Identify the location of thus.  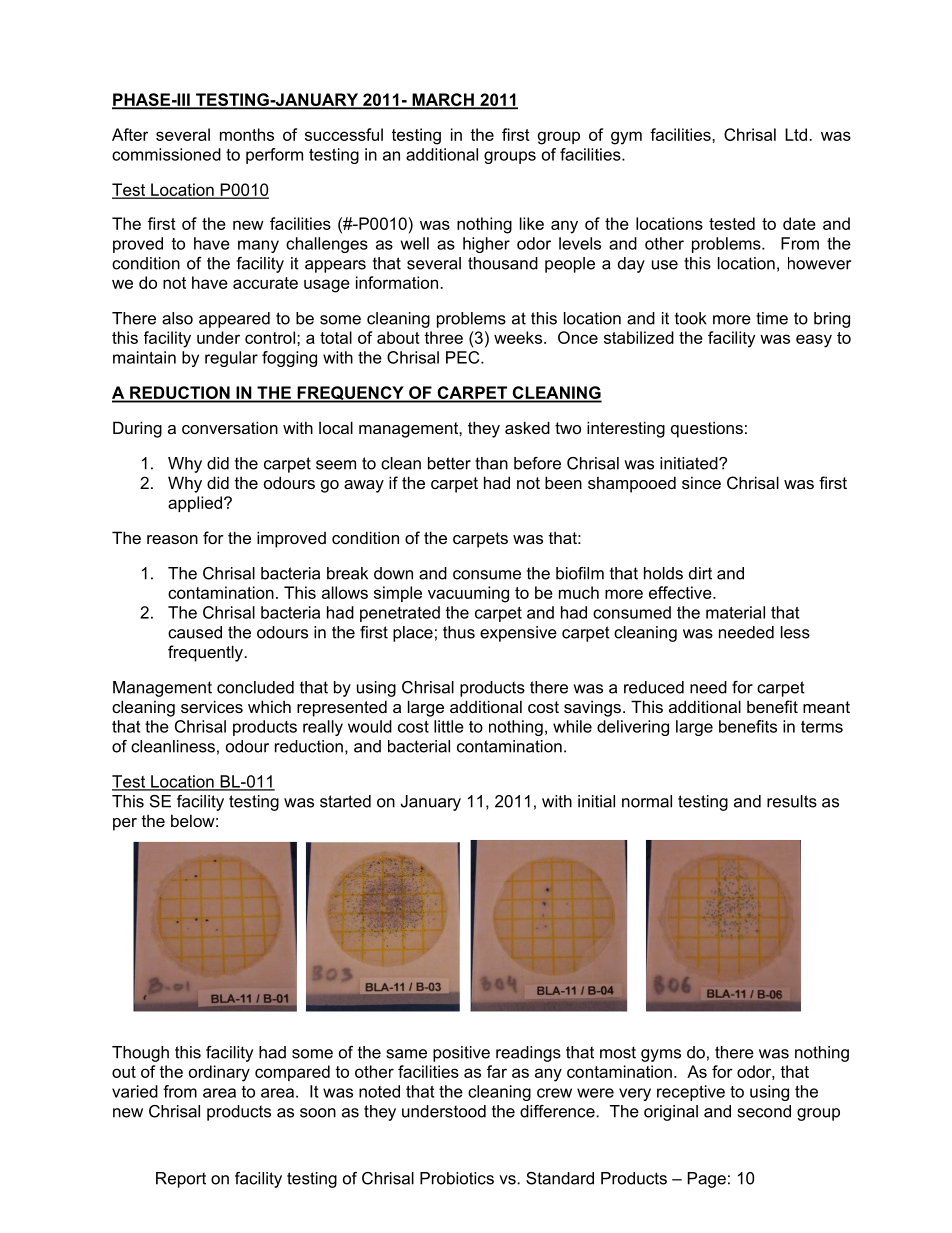
(459, 632).
